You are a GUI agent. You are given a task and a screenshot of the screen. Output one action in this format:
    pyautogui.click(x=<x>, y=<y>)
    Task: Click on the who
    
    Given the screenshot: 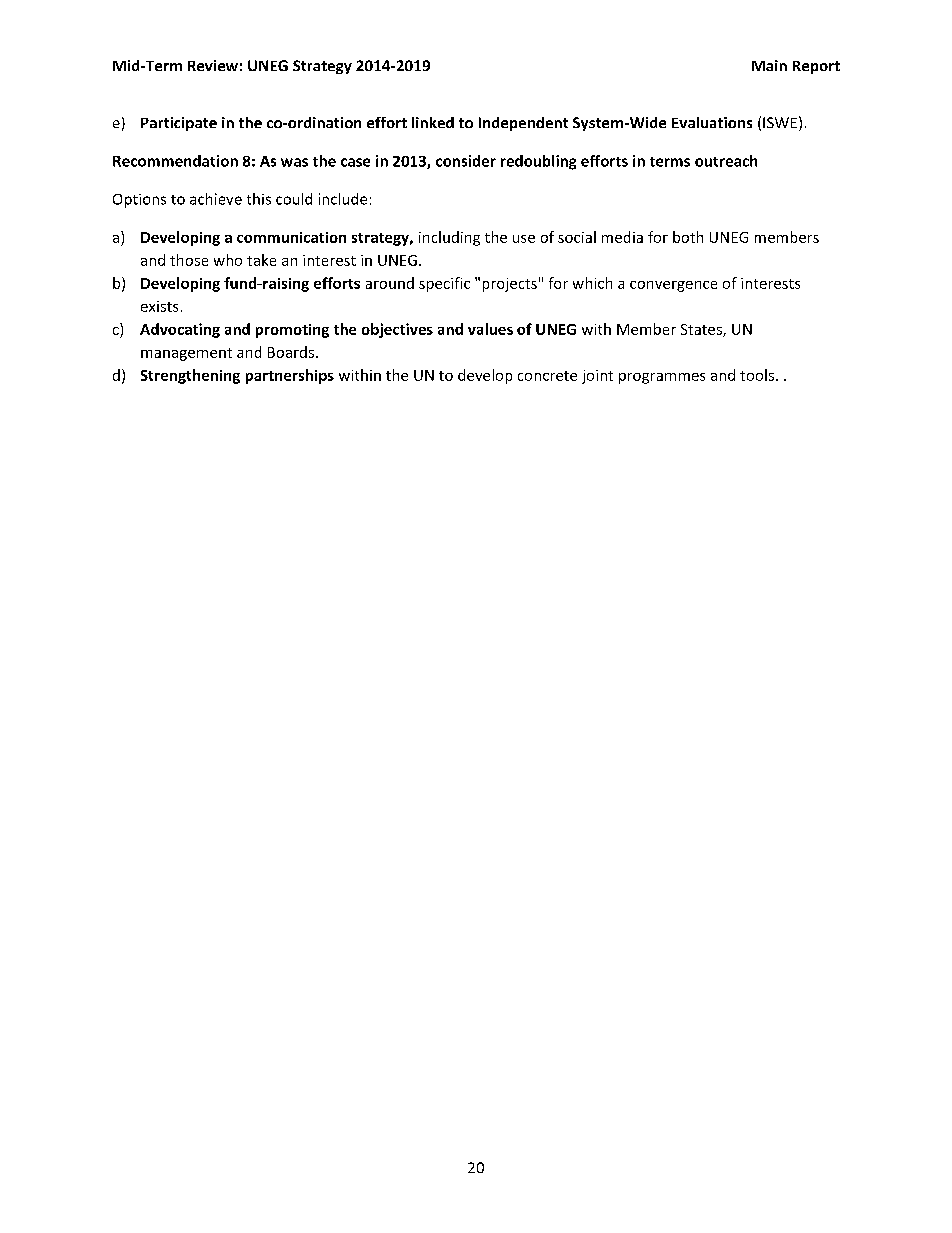 What is the action you would take?
    pyautogui.click(x=228, y=260)
